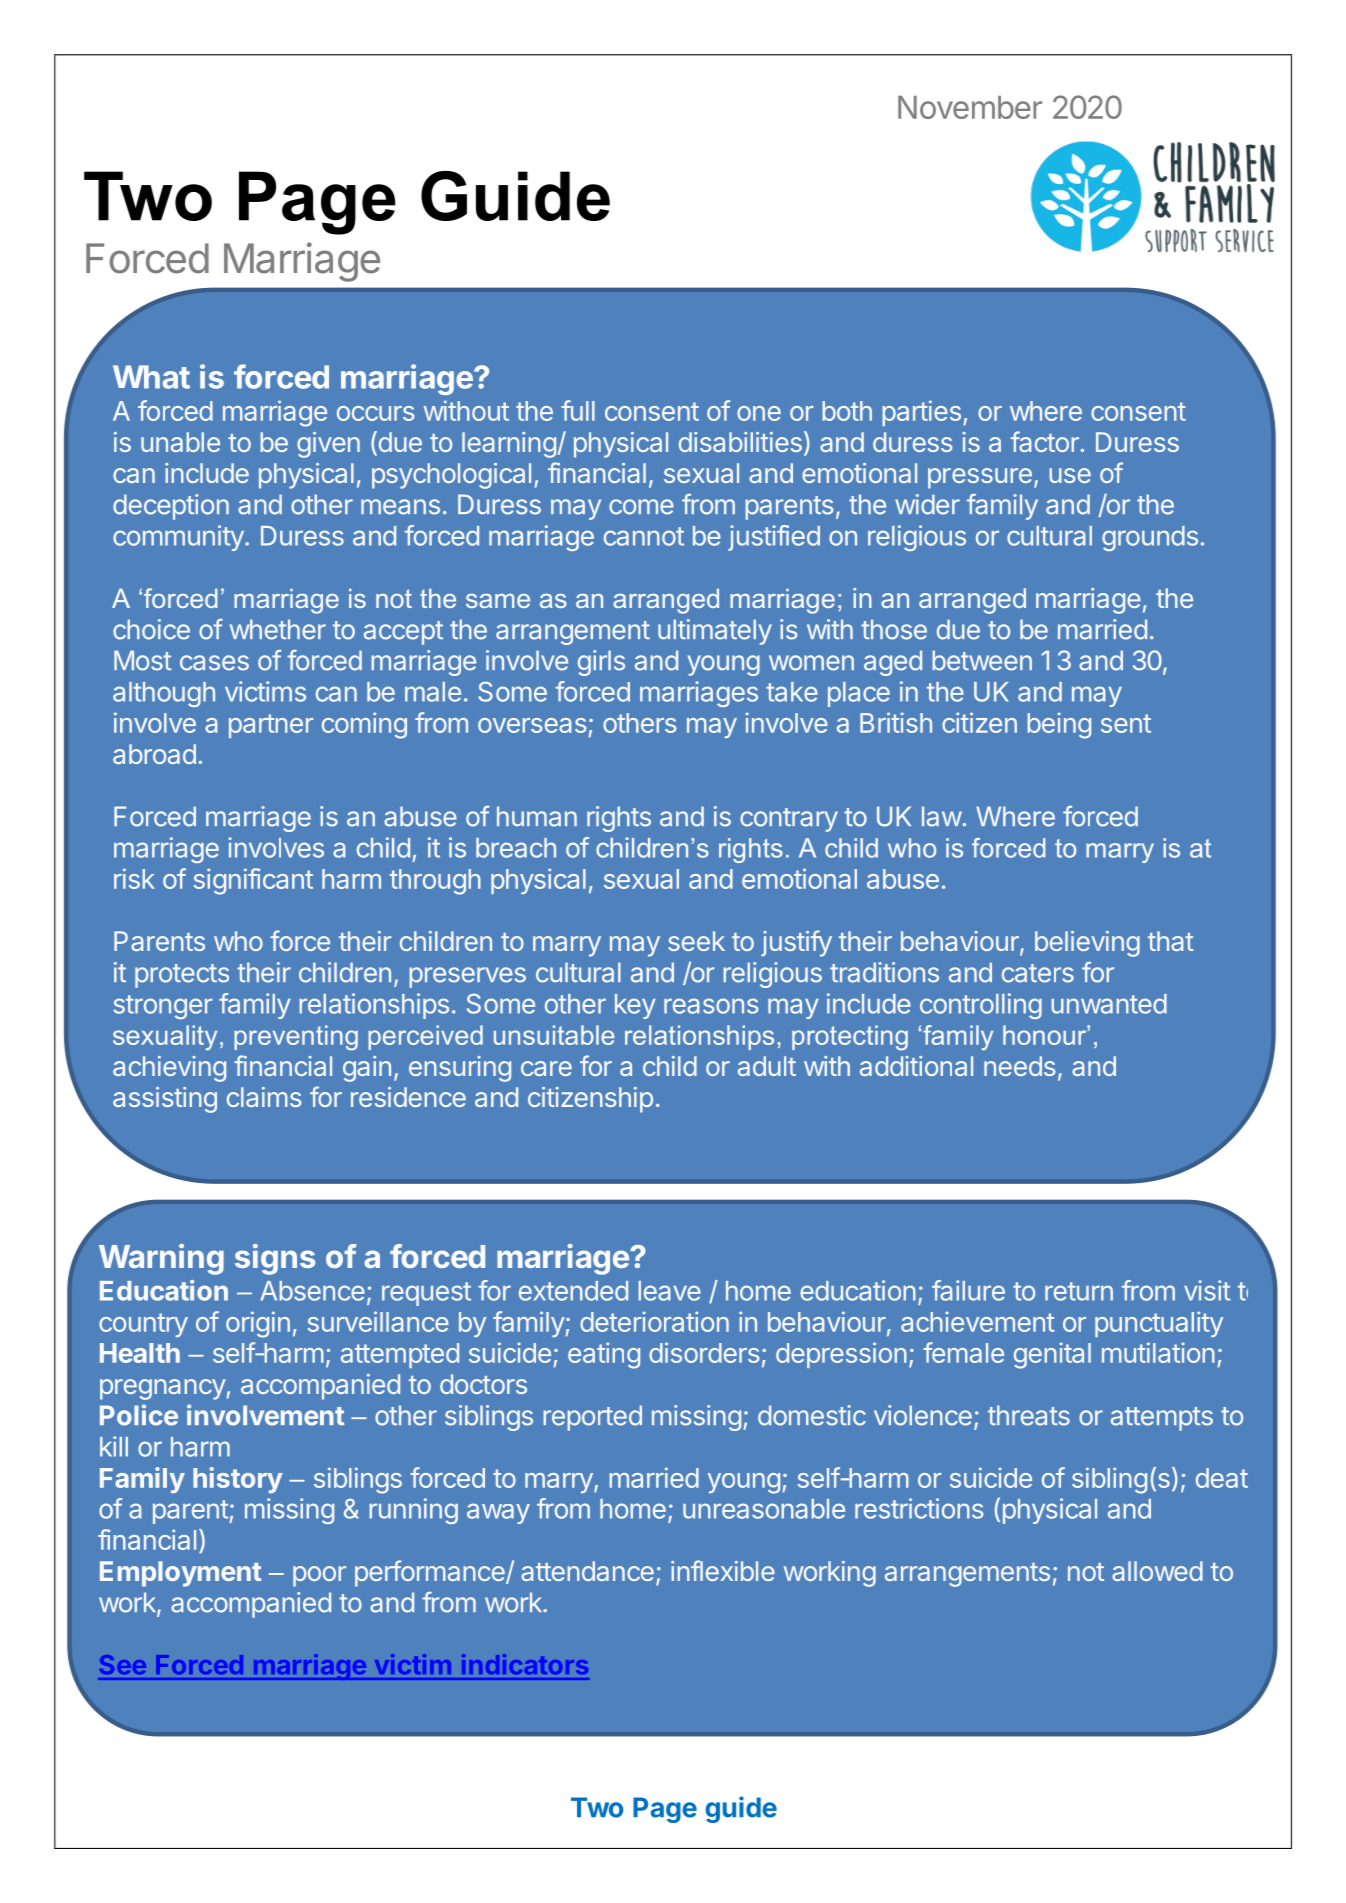 The width and height of the screenshot is (1346, 1903). What do you see at coordinates (180, 442) in the screenshot?
I see `unable` at bounding box center [180, 442].
